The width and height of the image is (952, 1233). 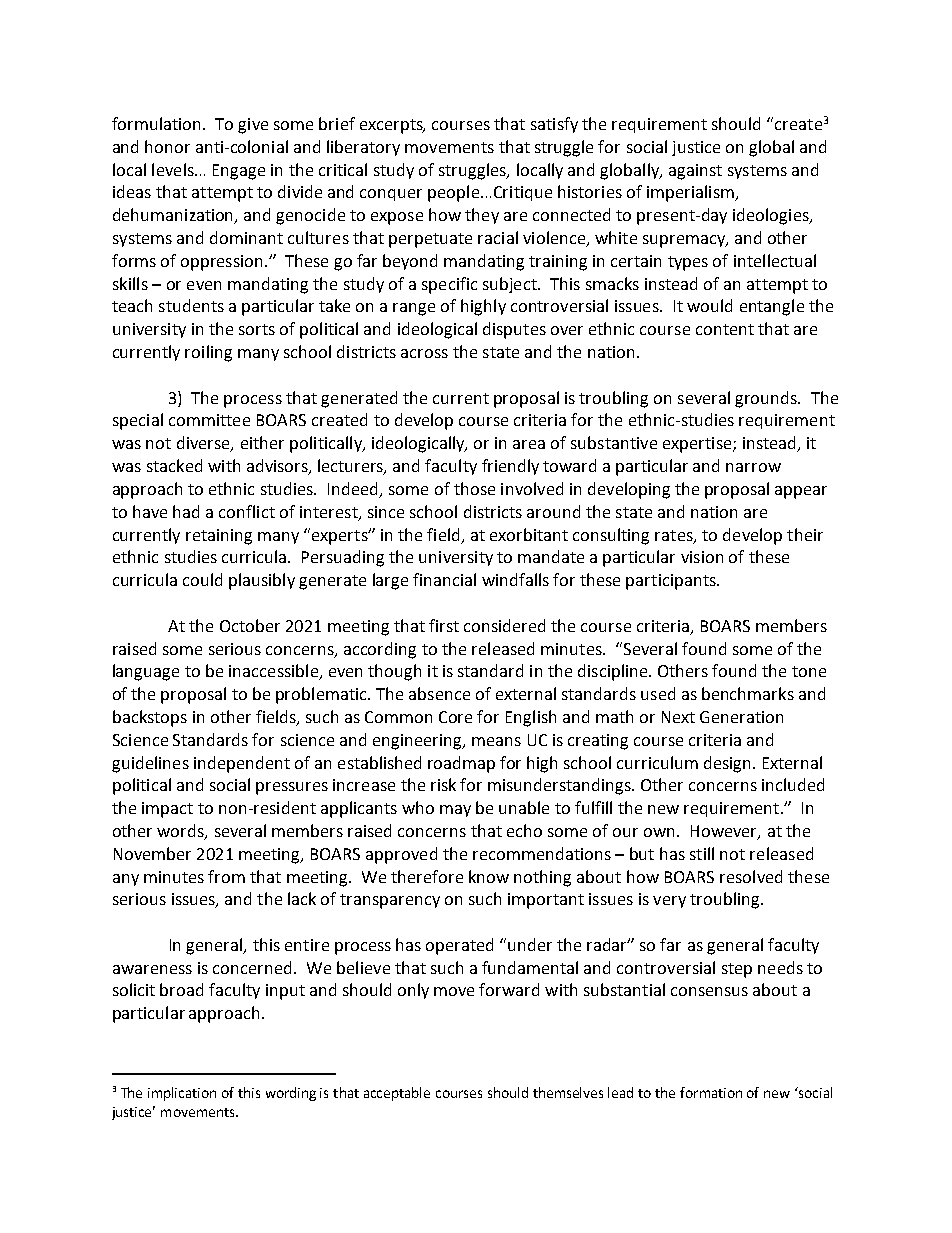 I want to click on diverse, so click(x=204, y=444).
